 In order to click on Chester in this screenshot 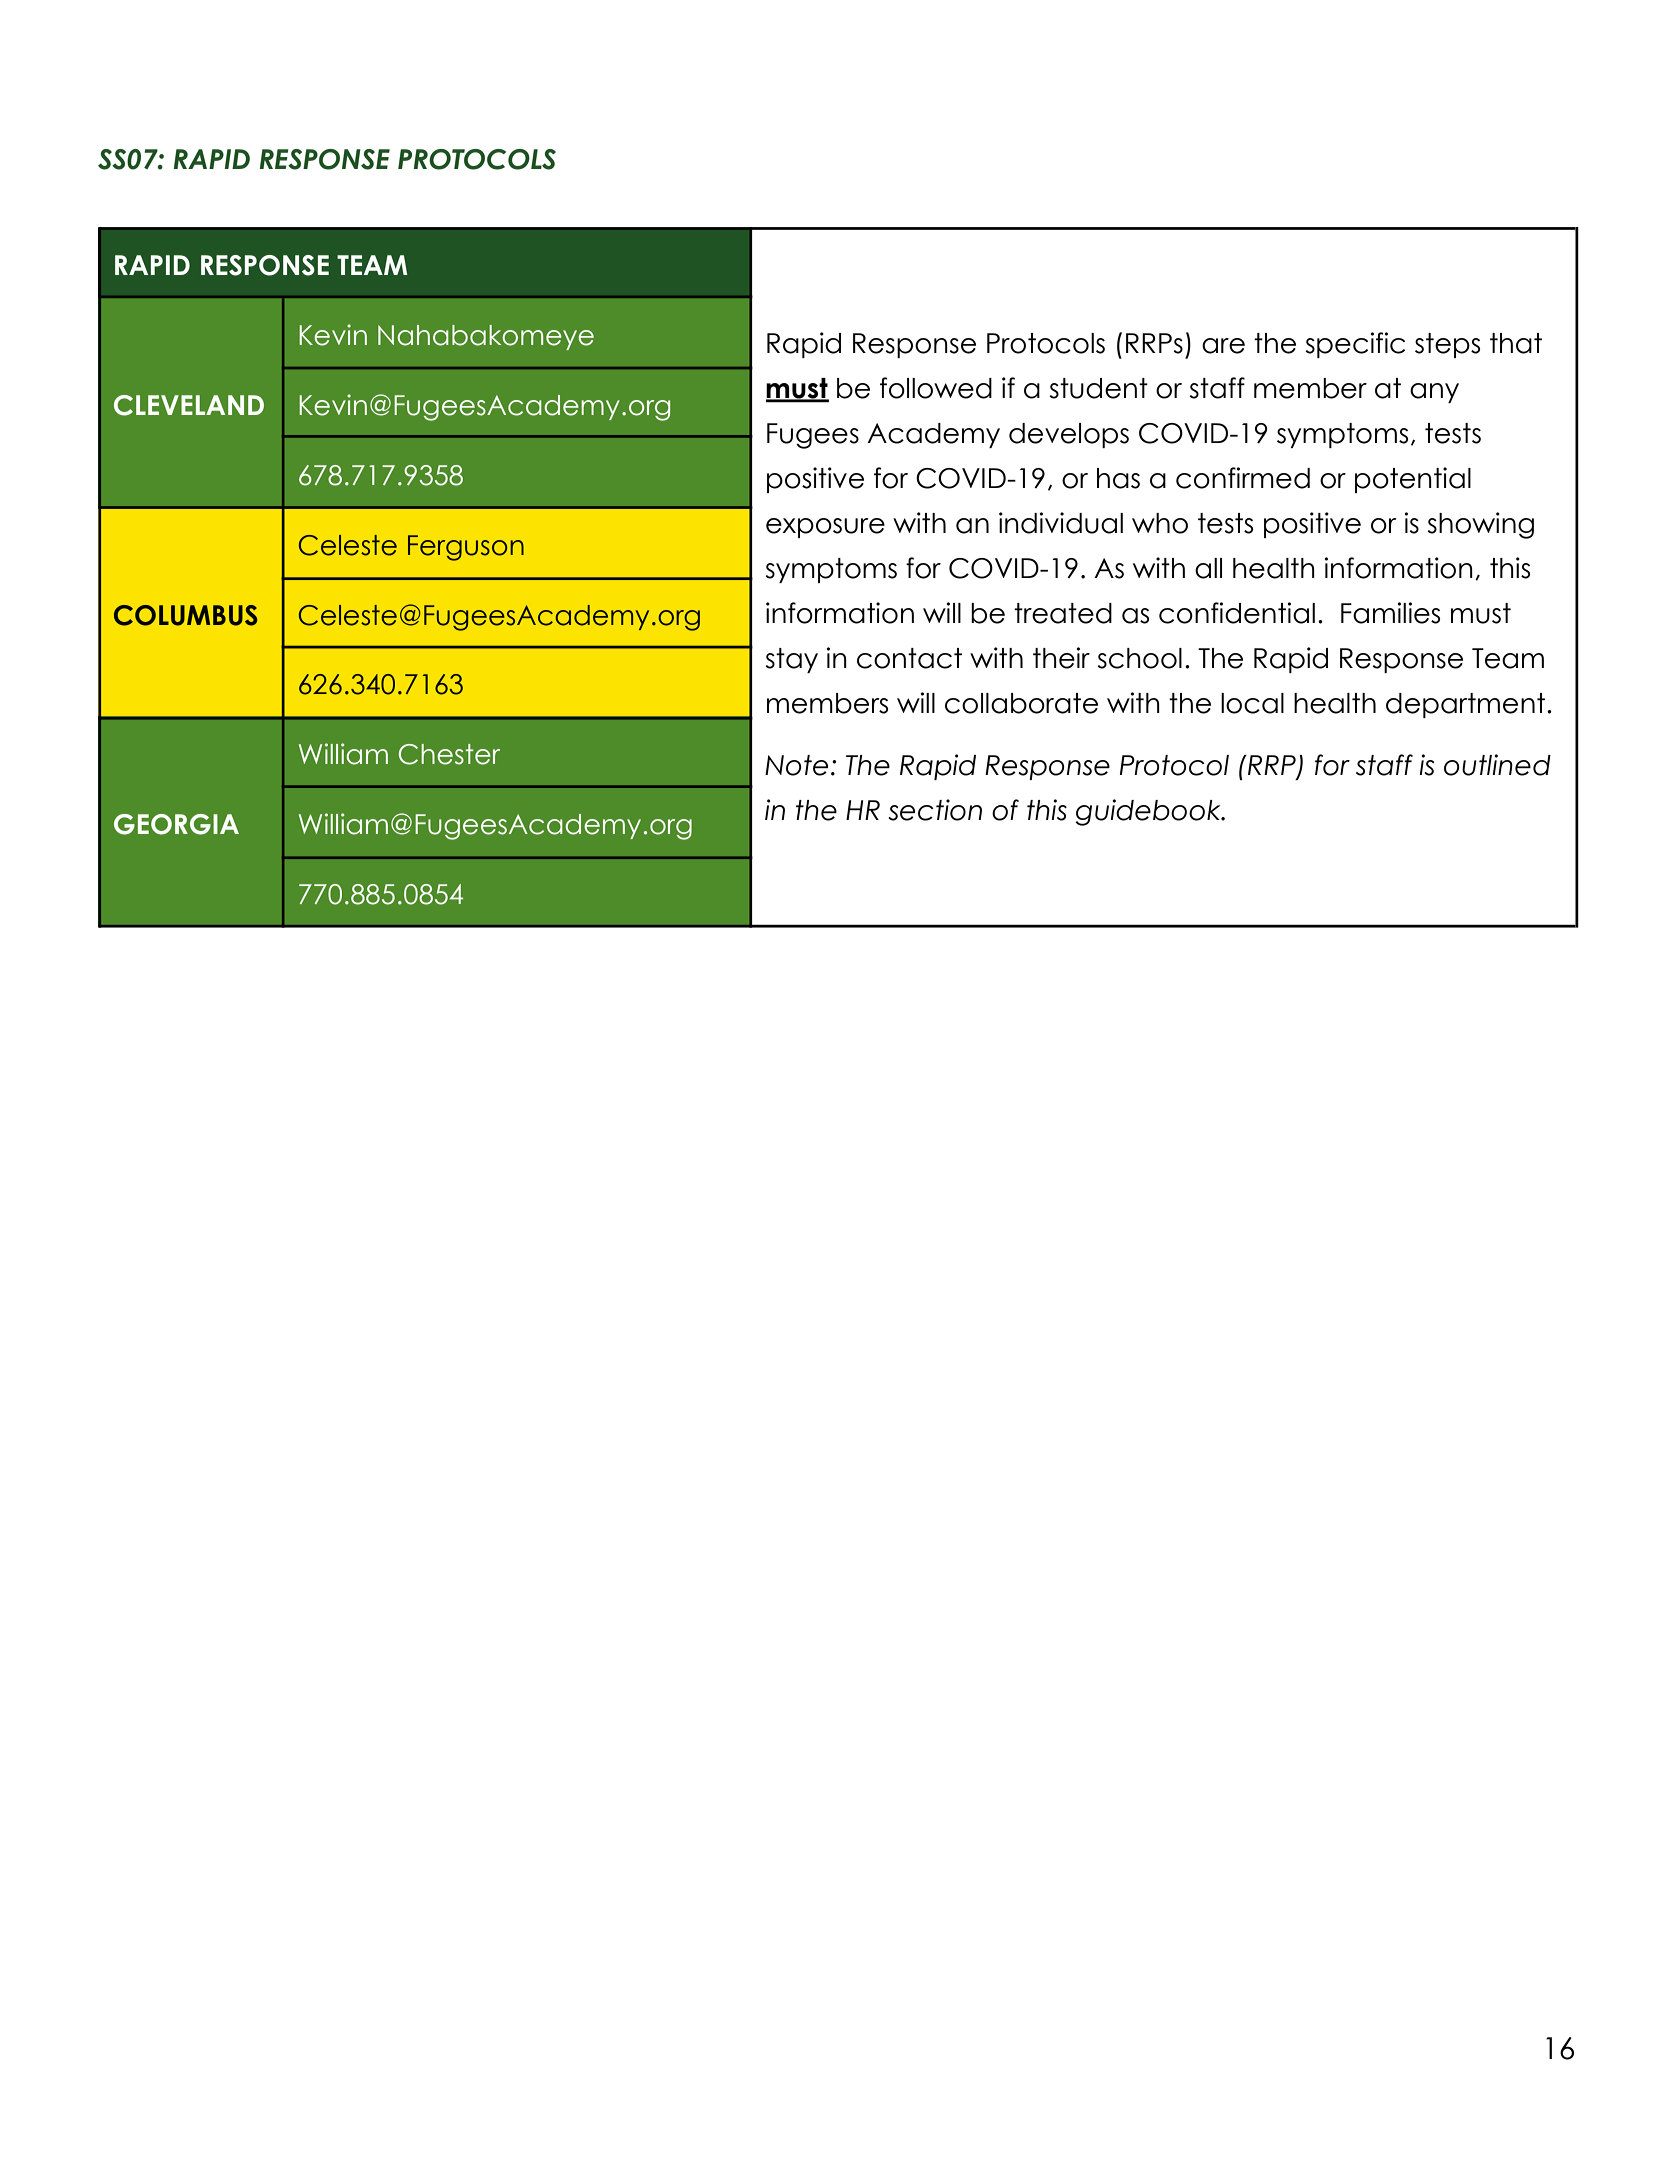, I will do `click(449, 754)`.
